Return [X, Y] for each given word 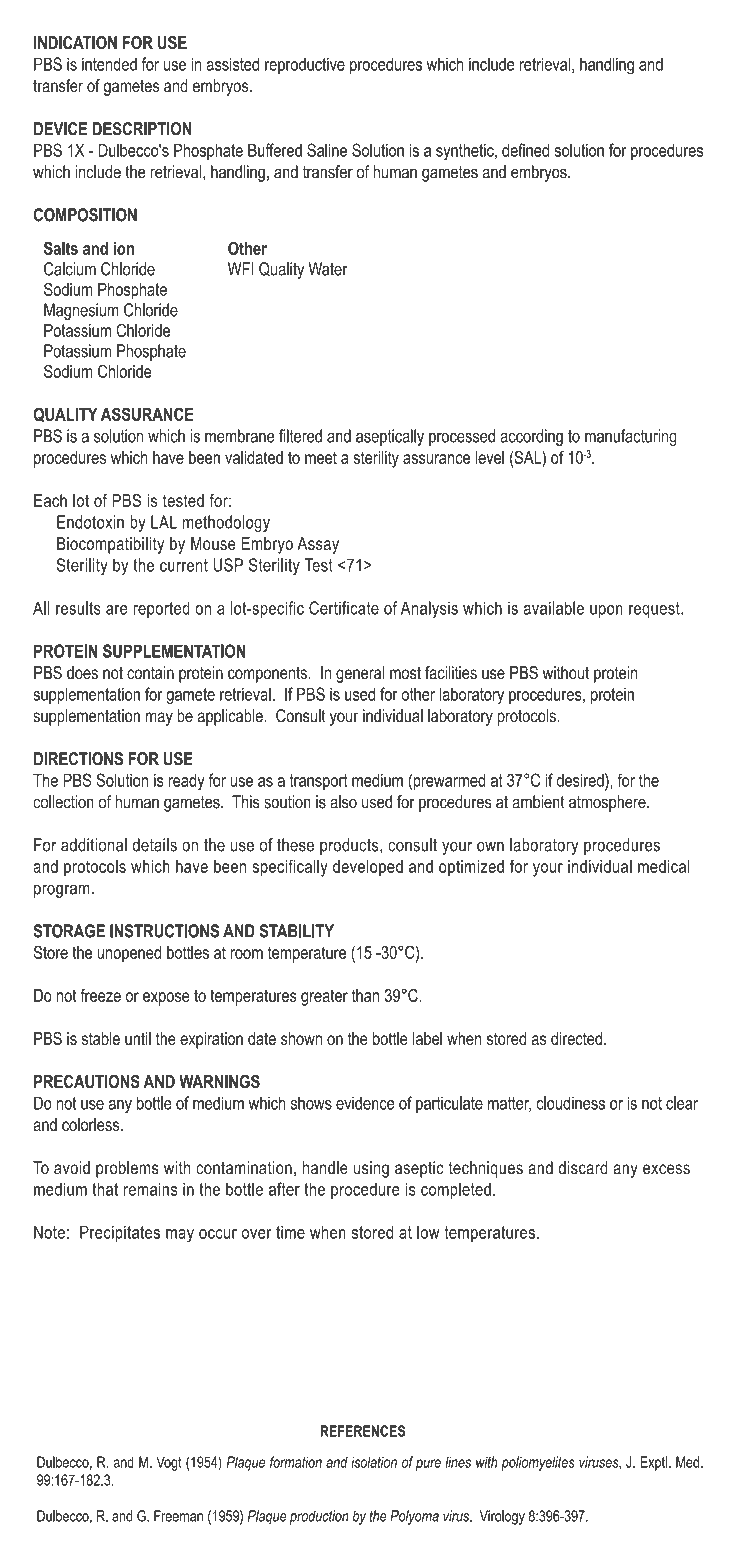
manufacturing [631, 437]
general [360, 674]
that [105, 1189]
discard [583, 1168]
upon [606, 611]
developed [368, 868]
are [117, 610]
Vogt [169, 1463]
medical [664, 866]
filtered [300, 436]
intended [109, 64]
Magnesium [81, 311]
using [371, 1169]
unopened [129, 954]
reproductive [305, 65]
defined [525, 150]
